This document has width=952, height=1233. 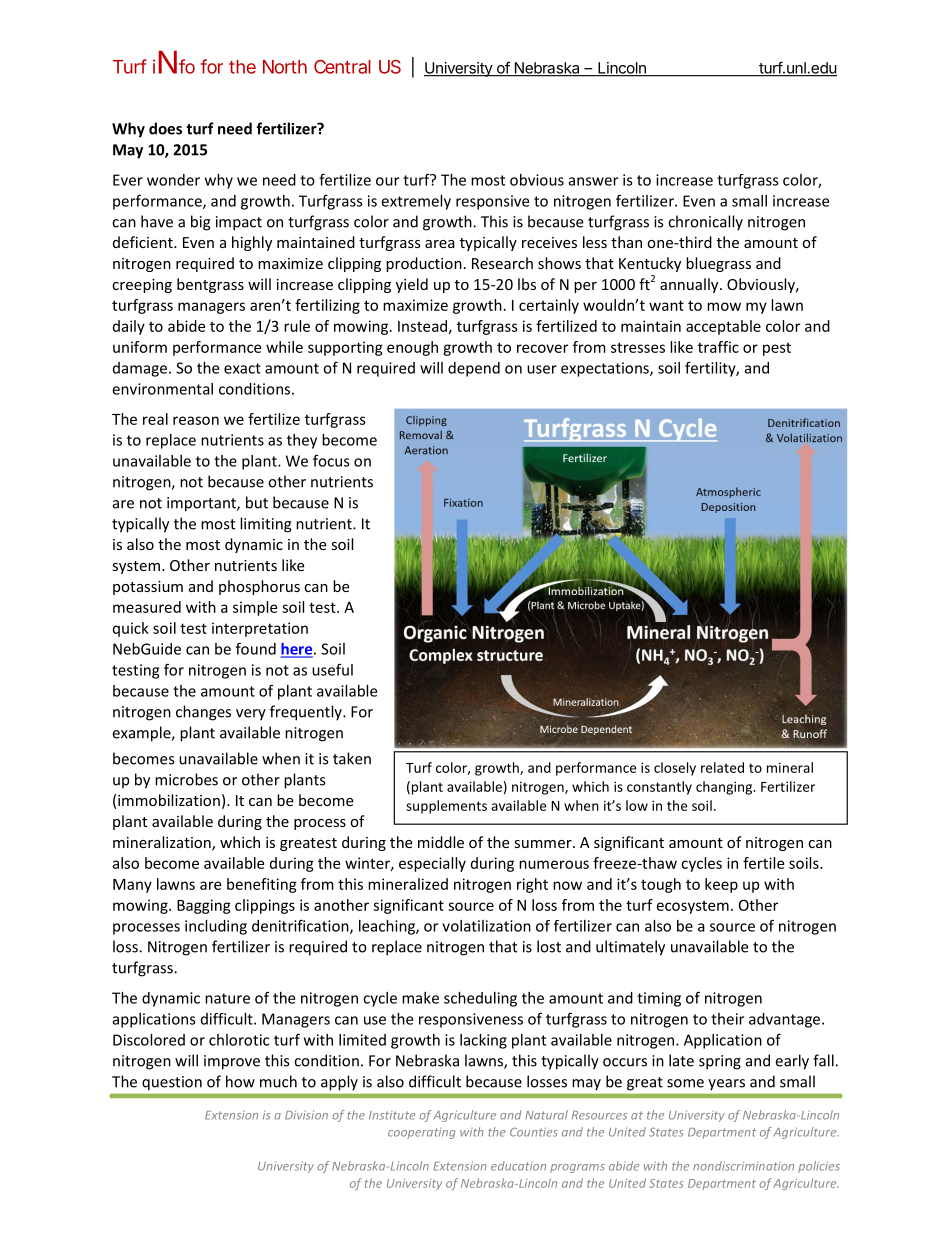 I want to click on Bagging, so click(x=204, y=906).
